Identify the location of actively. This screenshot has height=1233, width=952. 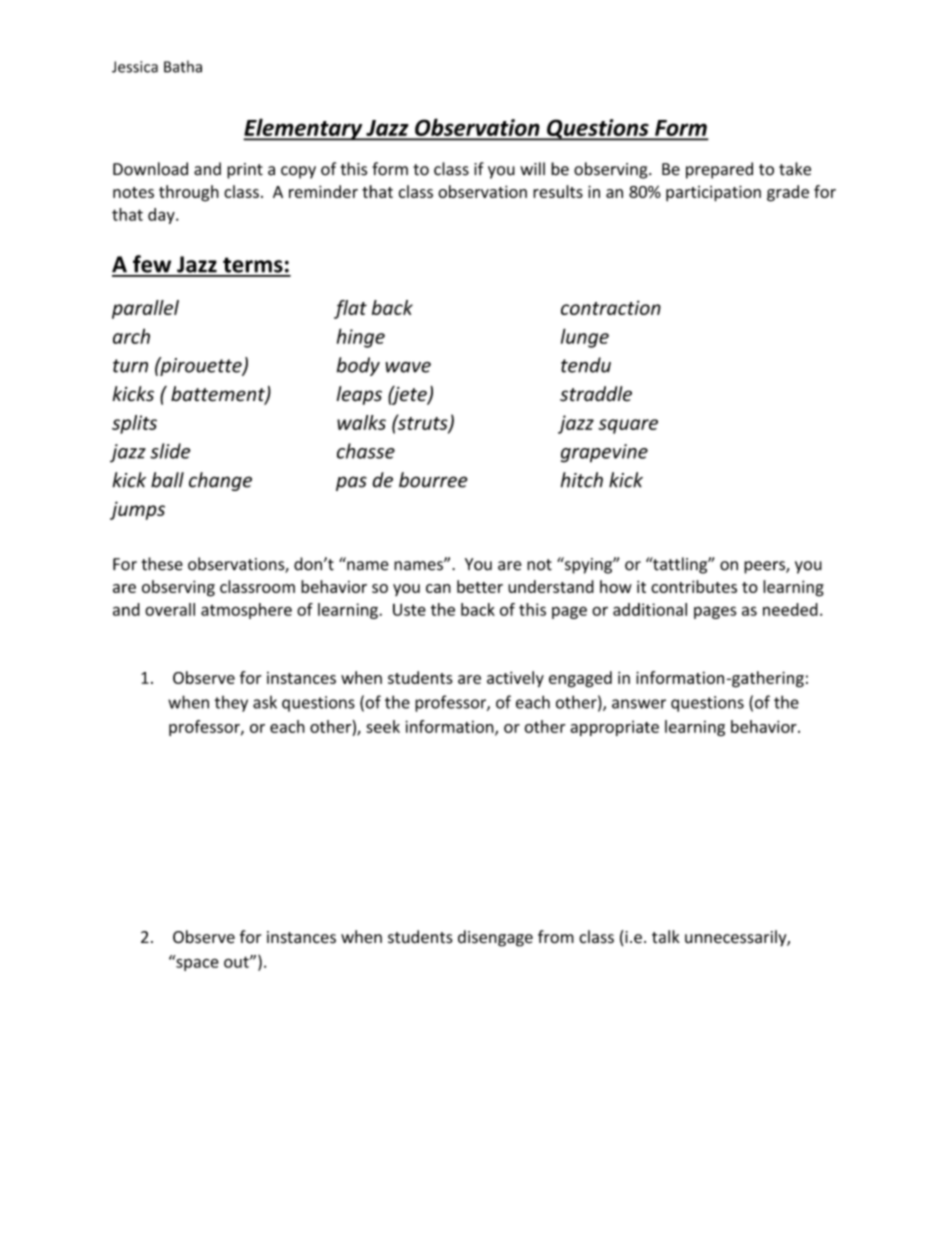
(515, 679).
